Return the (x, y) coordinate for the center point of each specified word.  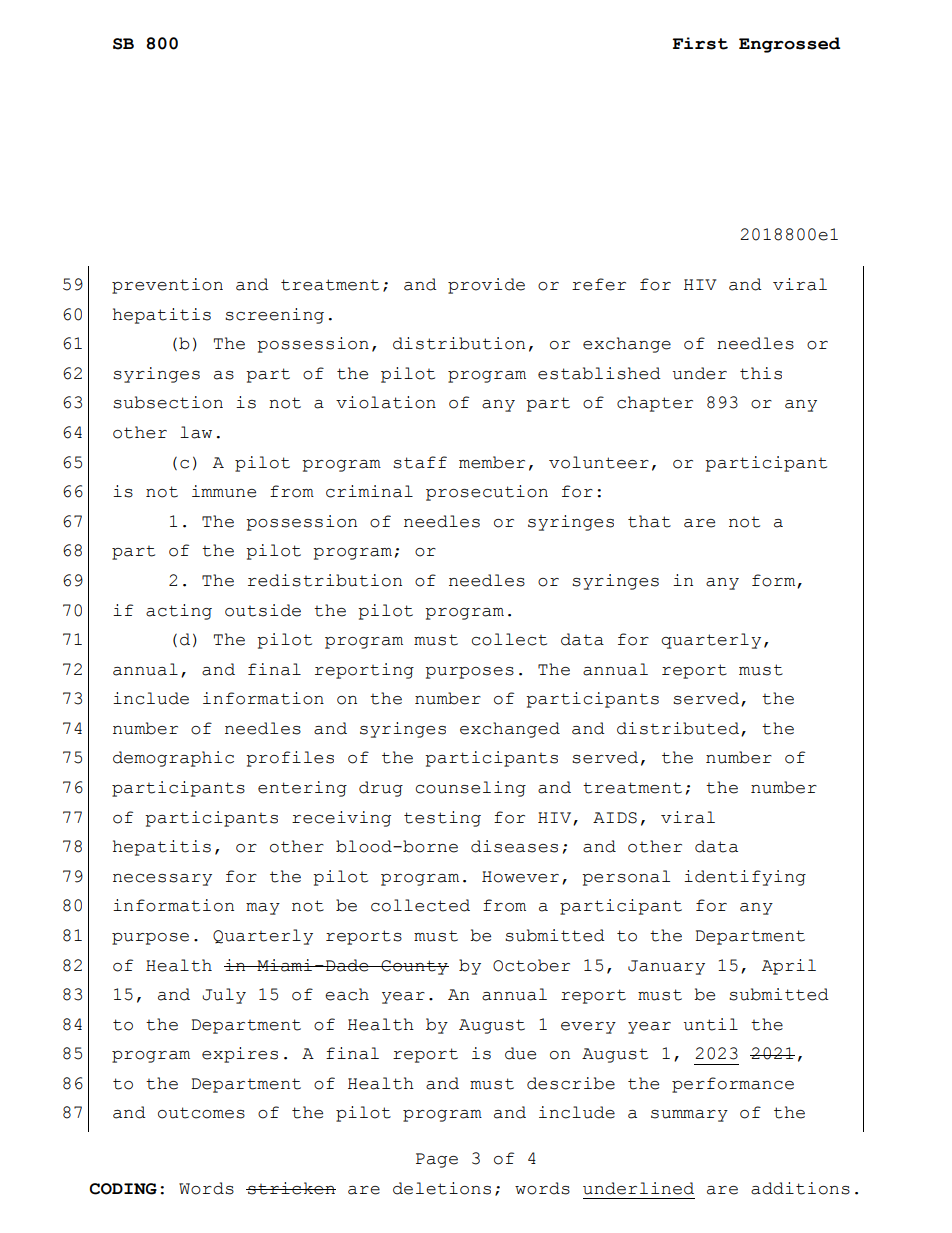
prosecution (487, 493)
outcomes (201, 1113)
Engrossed (789, 45)
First (700, 43)
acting (179, 612)
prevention (167, 286)
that (649, 521)
